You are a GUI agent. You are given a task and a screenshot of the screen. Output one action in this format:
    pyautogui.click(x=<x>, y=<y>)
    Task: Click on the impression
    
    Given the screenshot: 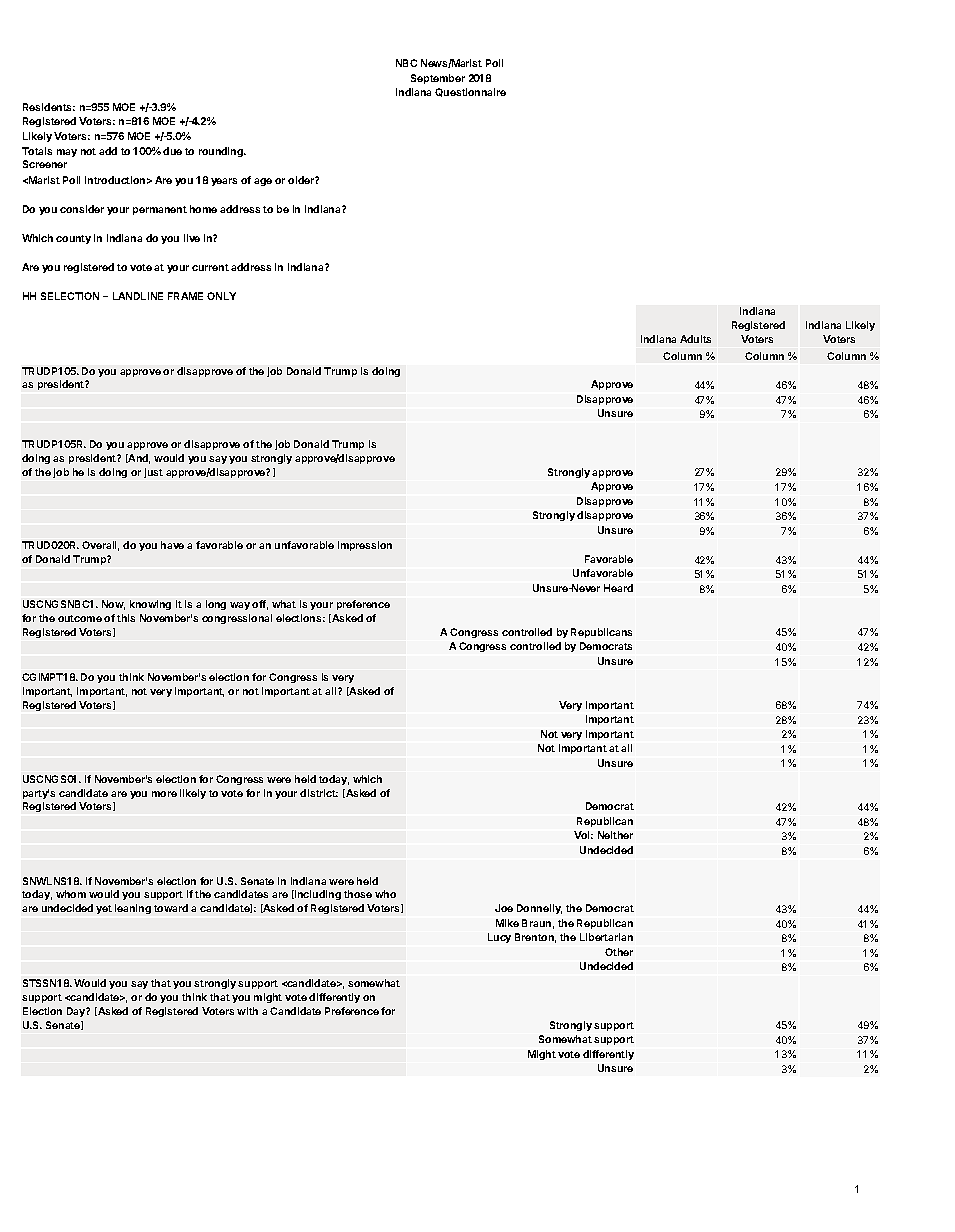 What is the action you would take?
    pyautogui.click(x=365, y=546)
